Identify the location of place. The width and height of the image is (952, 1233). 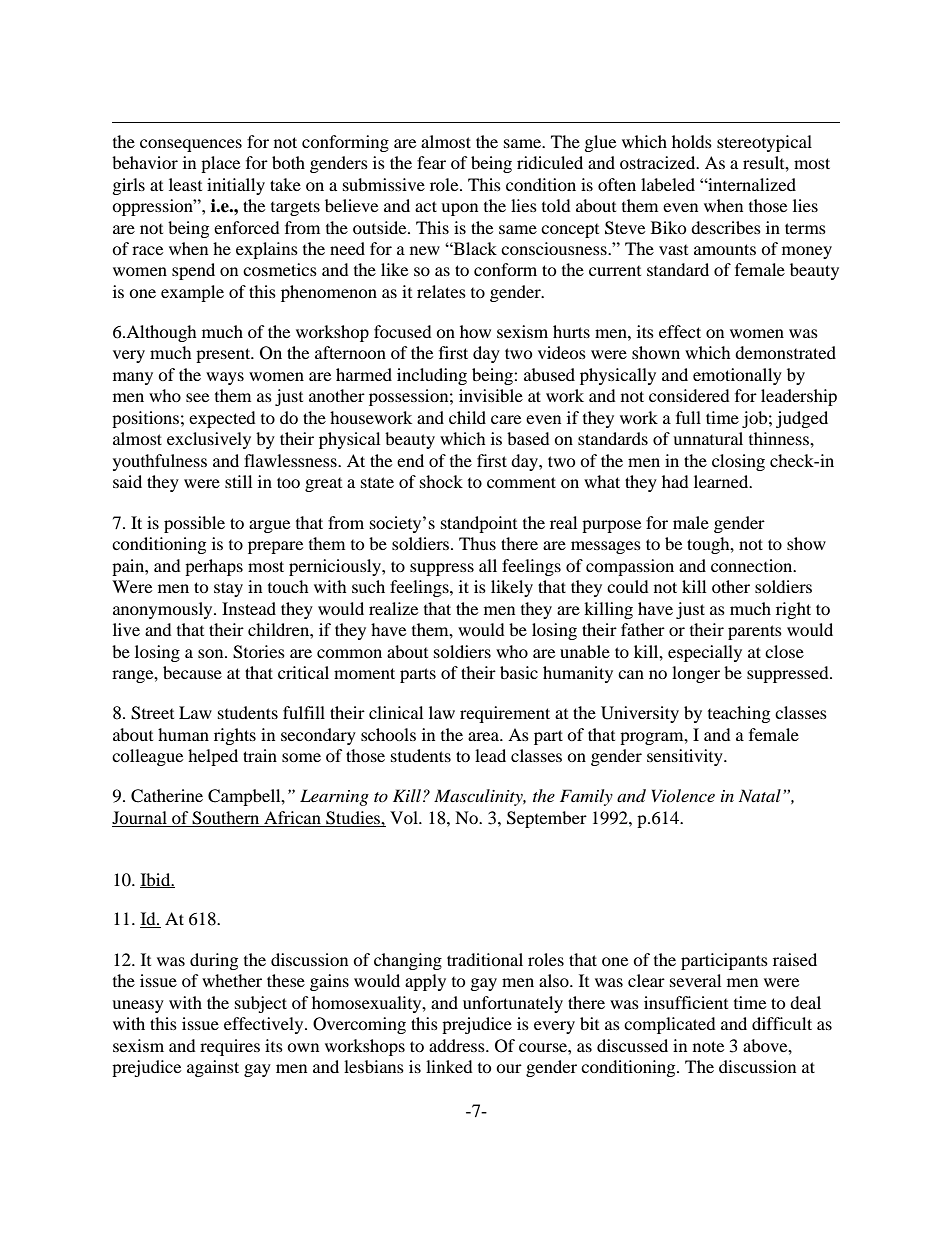
(220, 164).
